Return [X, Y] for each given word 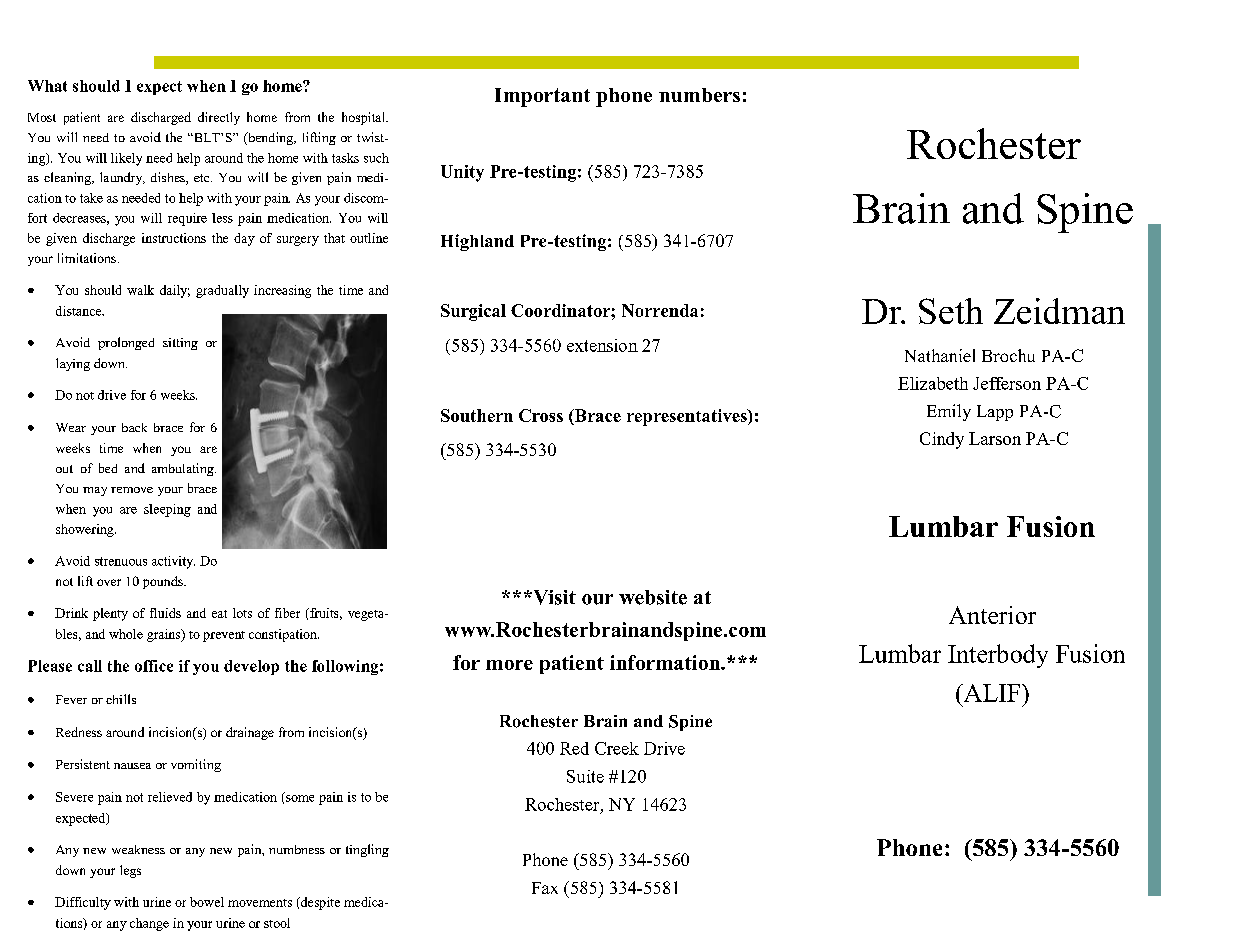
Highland [477, 242]
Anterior [992, 615]
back [134, 427]
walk [140, 290]
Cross [541, 415]
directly [219, 118]
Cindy [942, 440]
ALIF [992, 693]
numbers [699, 95]
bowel [207, 902]
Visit [553, 597]
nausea [132, 766]
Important [542, 97]
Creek [617, 748]
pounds [164, 582]
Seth [951, 311]
